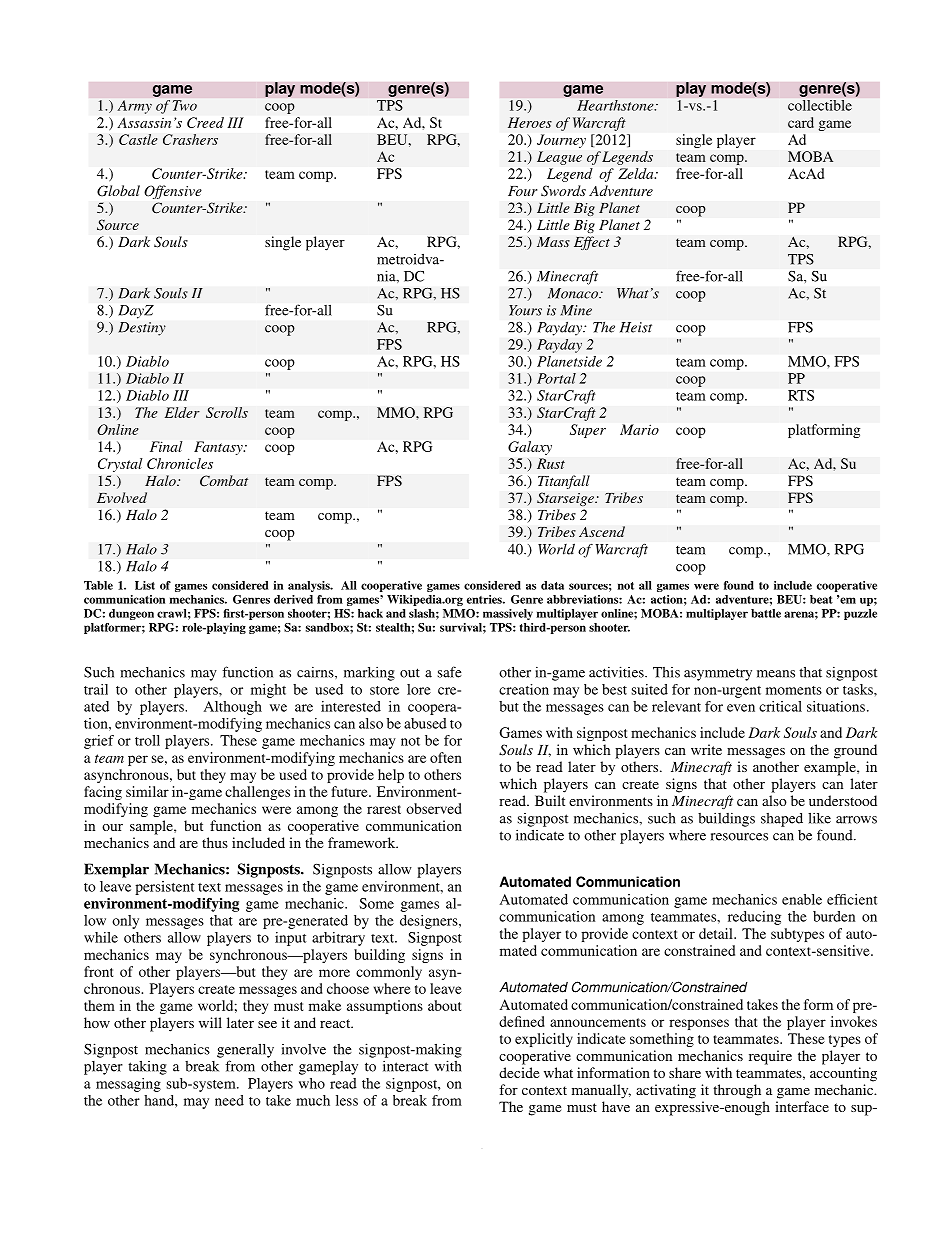 This page has height=1233, width=952. What do you see at coordinates (182, 412) in the page?
I see `Elder` at bounding box center [182, 412].
